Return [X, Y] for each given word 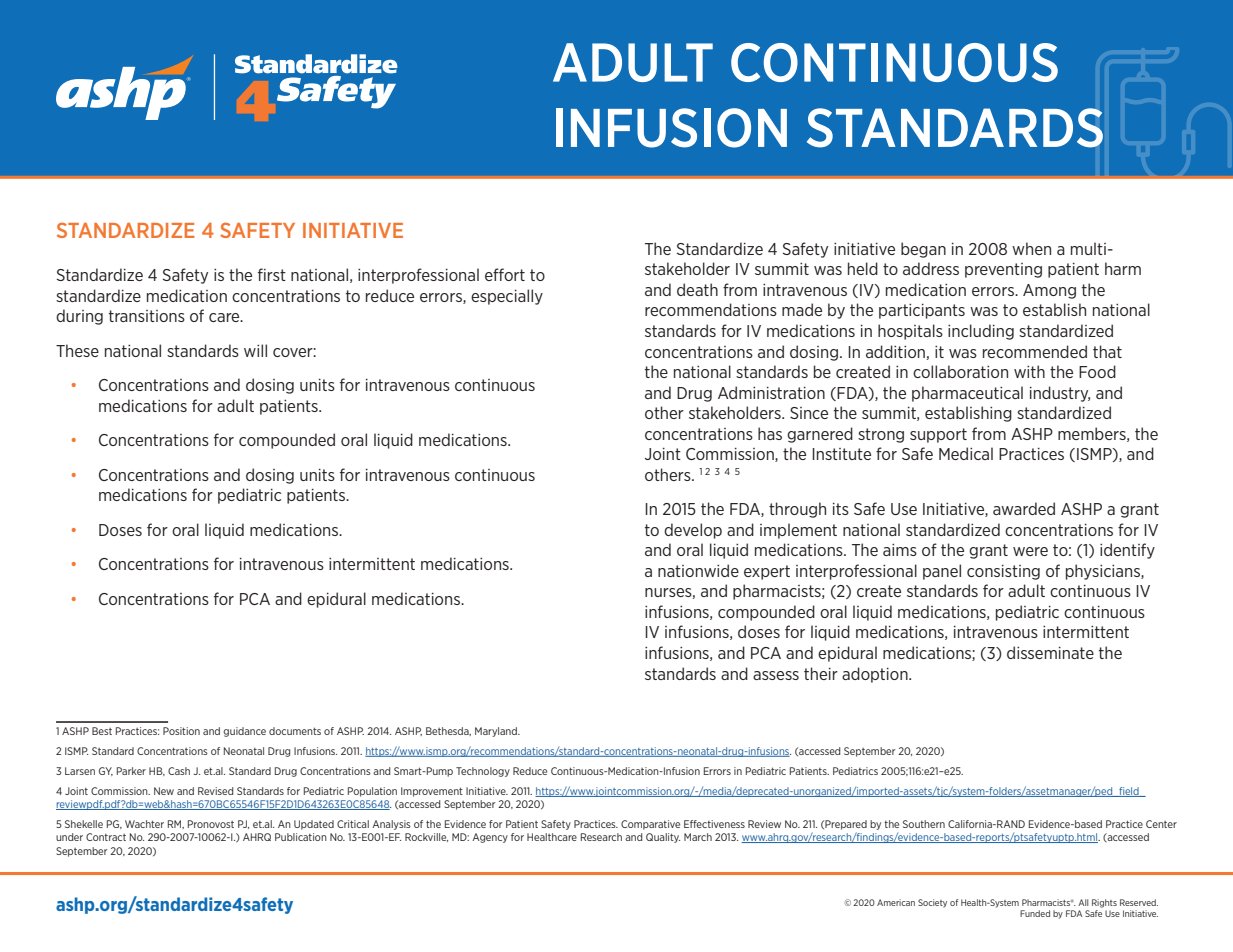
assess [776, 675]
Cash [179, 771]
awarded [1024, 508]
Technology [483, 772]
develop [693, 531]
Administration [771, 392]
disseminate [1050, 652]
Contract [106, 837]
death [697, 289]
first [272, 274]
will [255, 350]
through [797, 510]
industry [1060, 394]
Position [181, 731]
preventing [1003, 270]
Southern [924, 824]
